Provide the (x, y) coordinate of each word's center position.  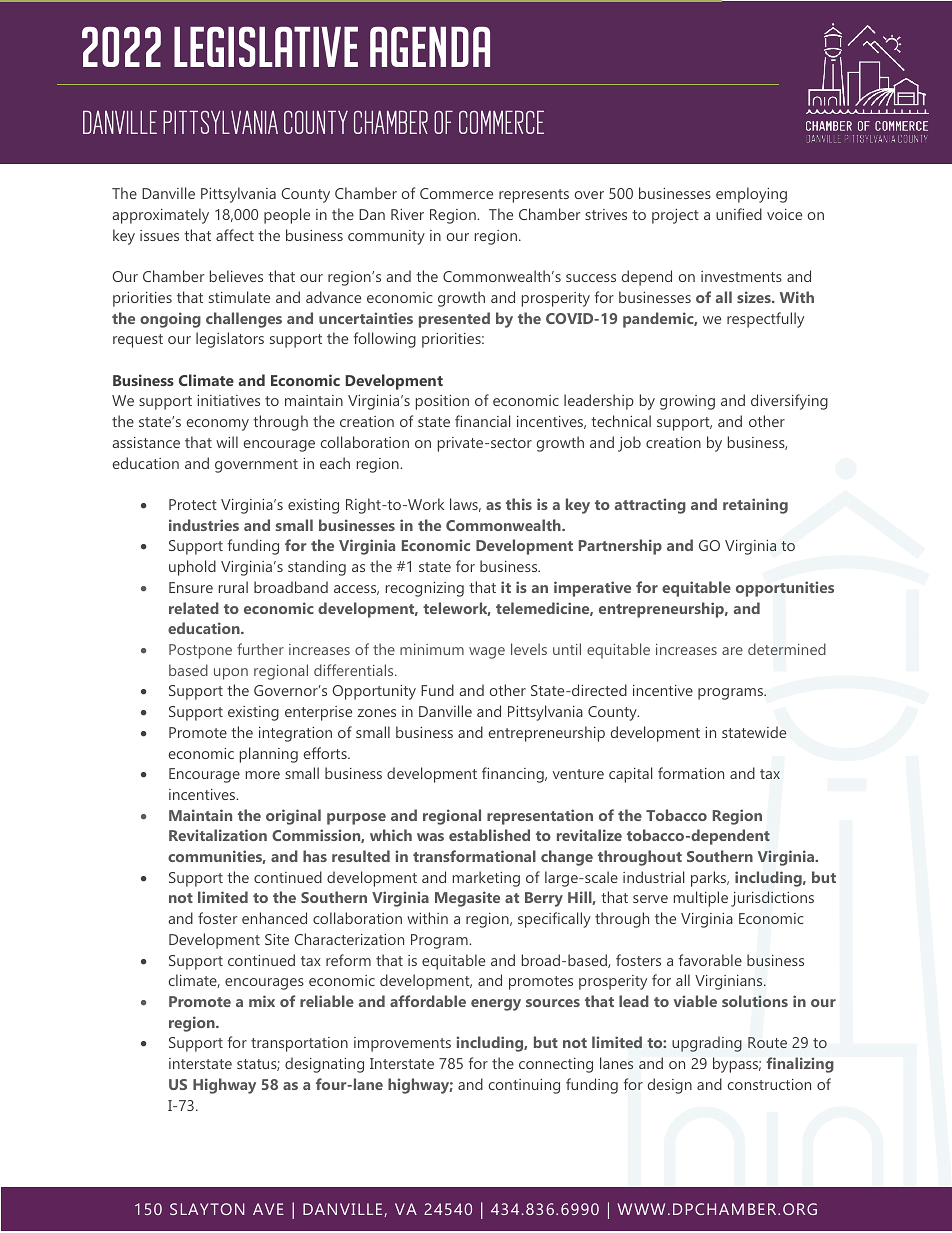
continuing (524, 1086)
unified (739, 214)
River (407, 214)
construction (769, 1084)
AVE (268, 1209)
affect (235, 235)
